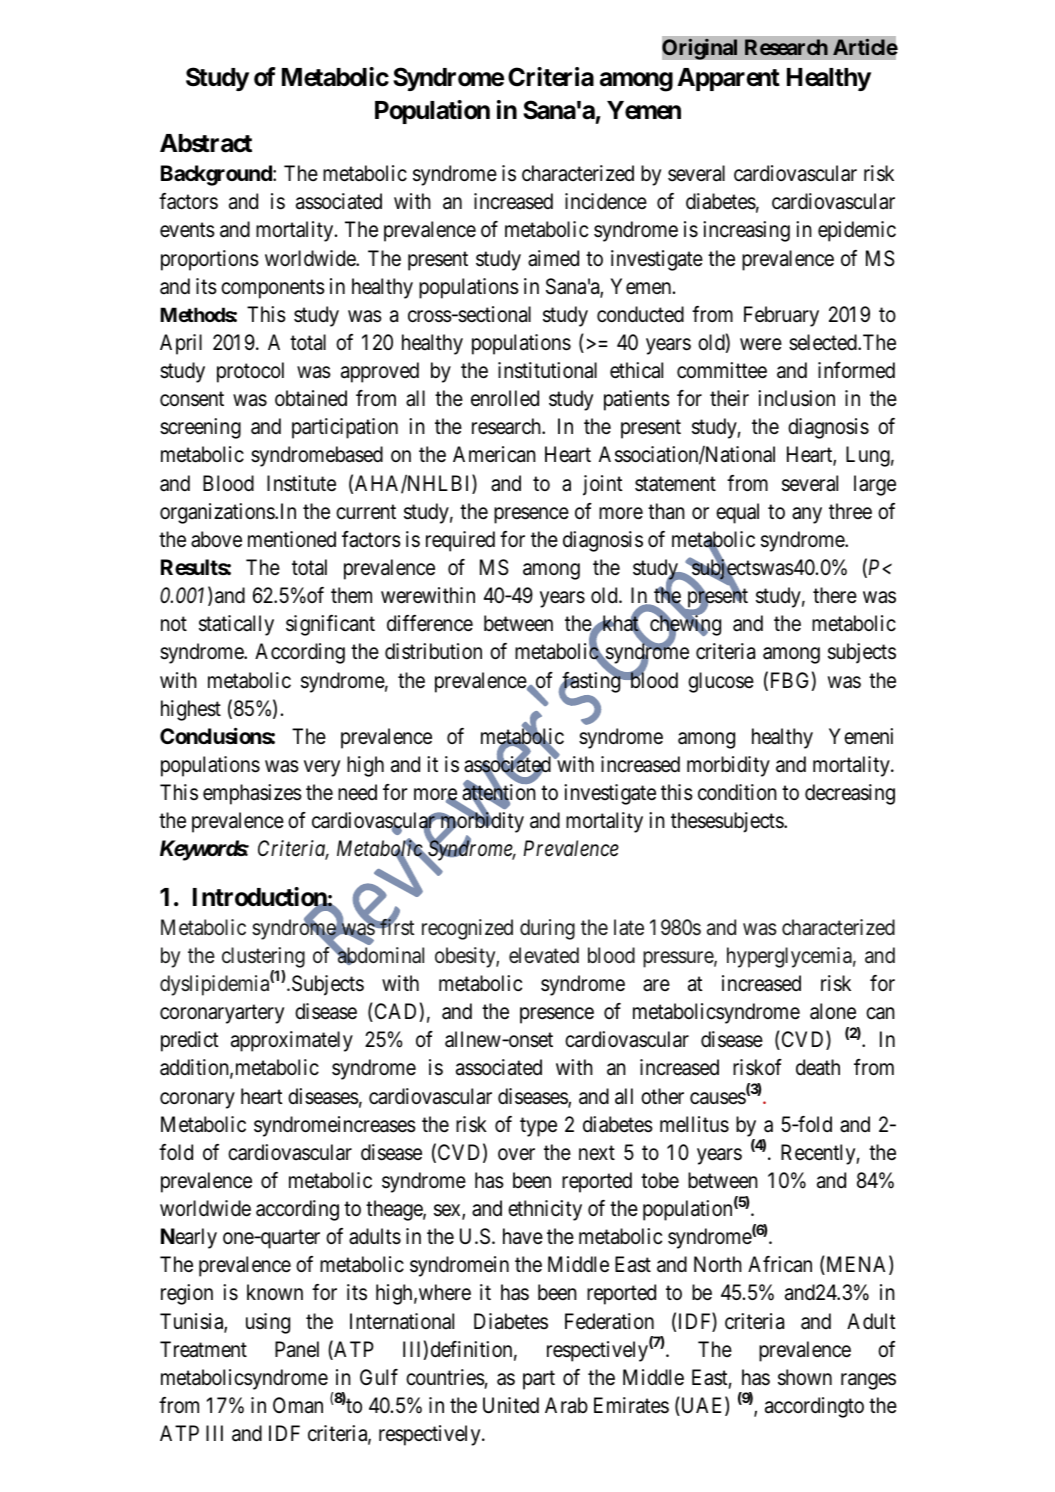 The height and width of the screenshot is (1492, 1055). What do you see at coordinates (606, 201) in the screenshot?
I see `incidence` at bounding box center [606, 201].
